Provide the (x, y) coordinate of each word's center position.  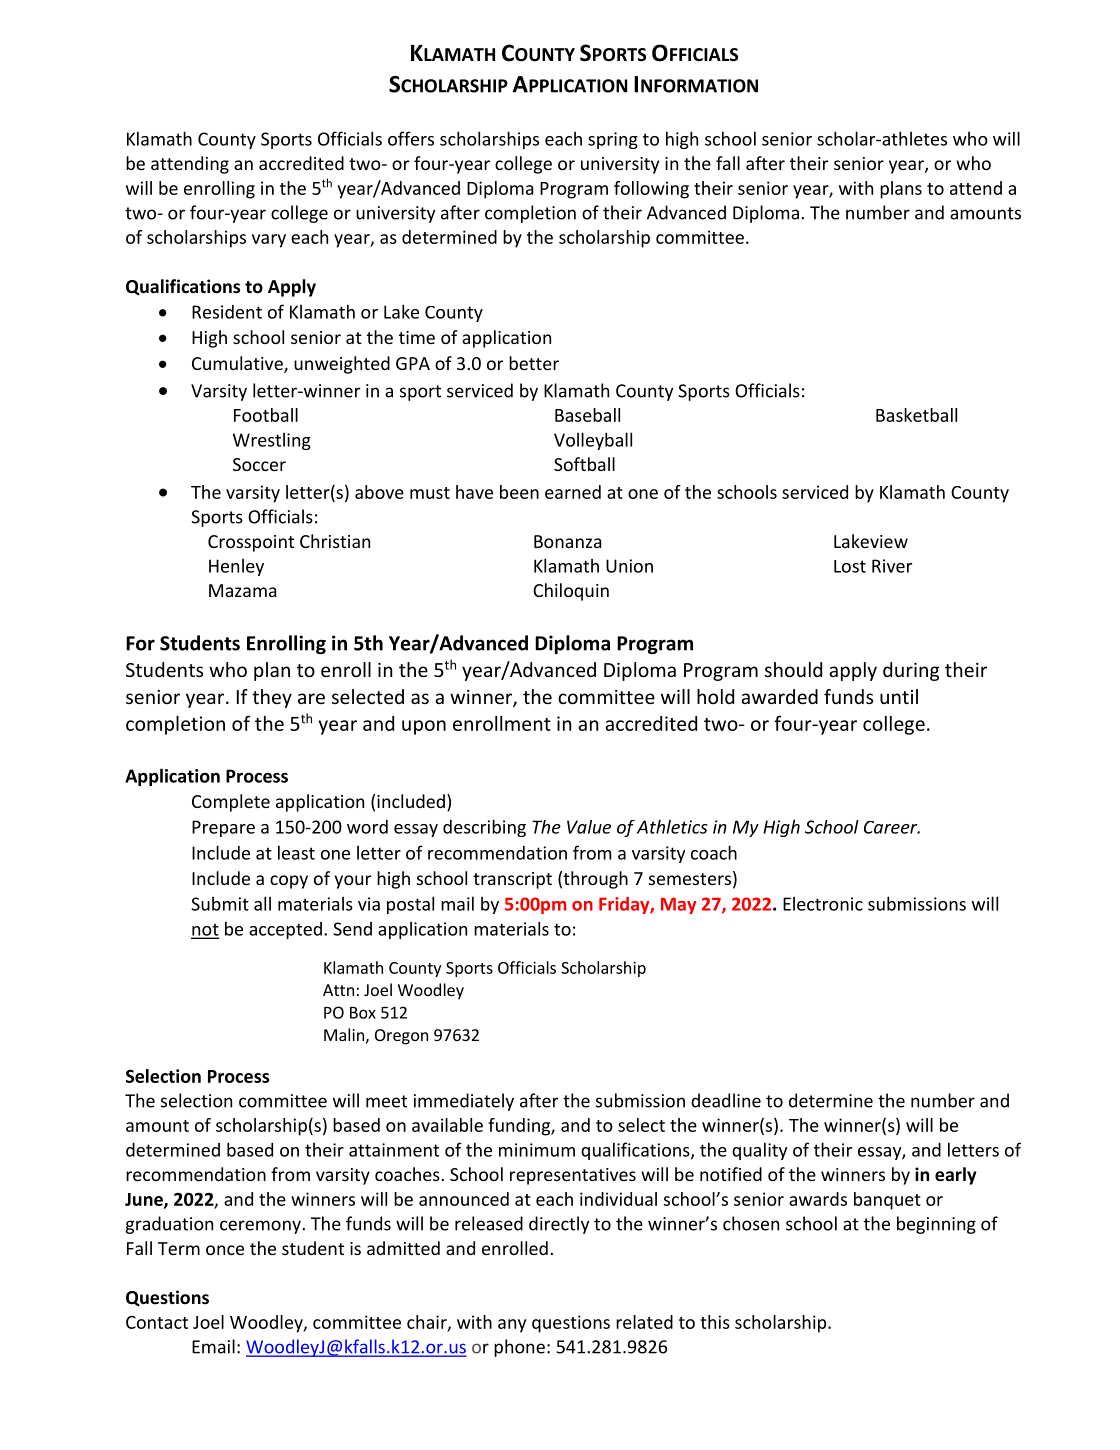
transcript (512, 880)
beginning (936, 1225)
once (225, 1250)
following (651, 190)
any (512, 1326)
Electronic (823, 904)
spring (613, 140)
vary (269, 241)
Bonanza (568, 541)
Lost (850, 566)
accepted (285, 930)
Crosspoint (251, 543)
